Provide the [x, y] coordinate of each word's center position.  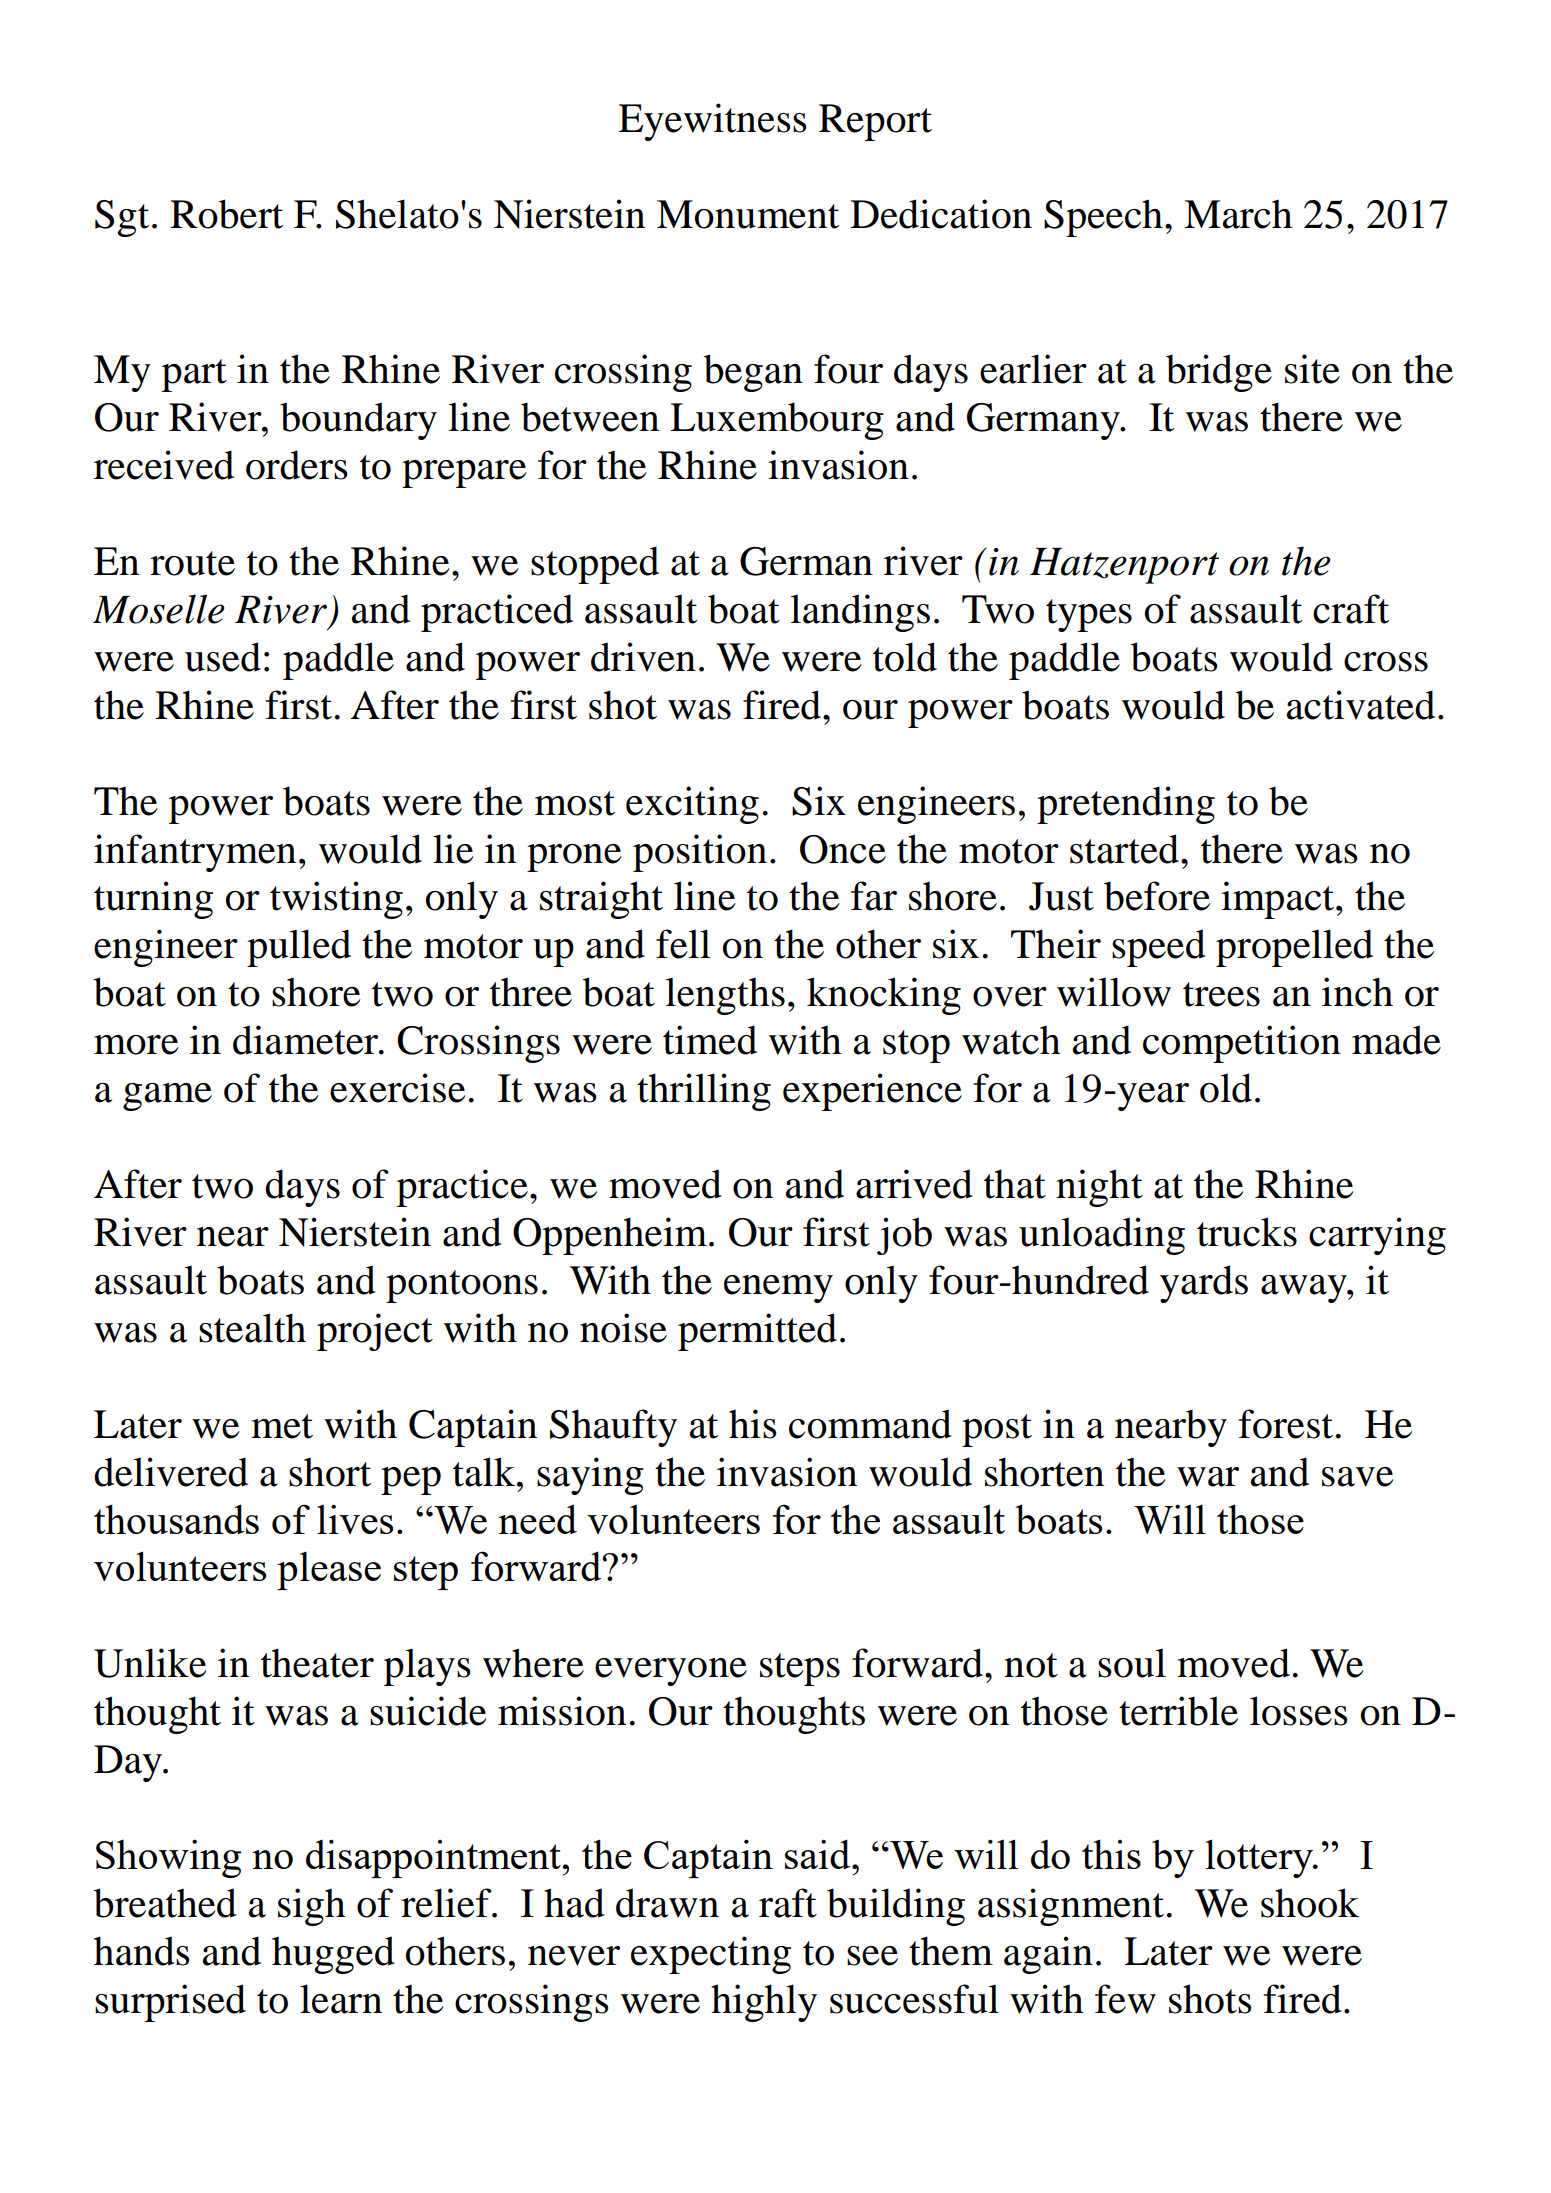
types [1089, 615]
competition [1242, 1044]
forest [1286, 1424]
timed [710, 1040]
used [223, 657]
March [1238, 214]
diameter [307, 1040]
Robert [226, 214]
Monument [748, 214]
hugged [333, 1955]
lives [355, 1519]
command [870, 1424]
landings [860, 613]
